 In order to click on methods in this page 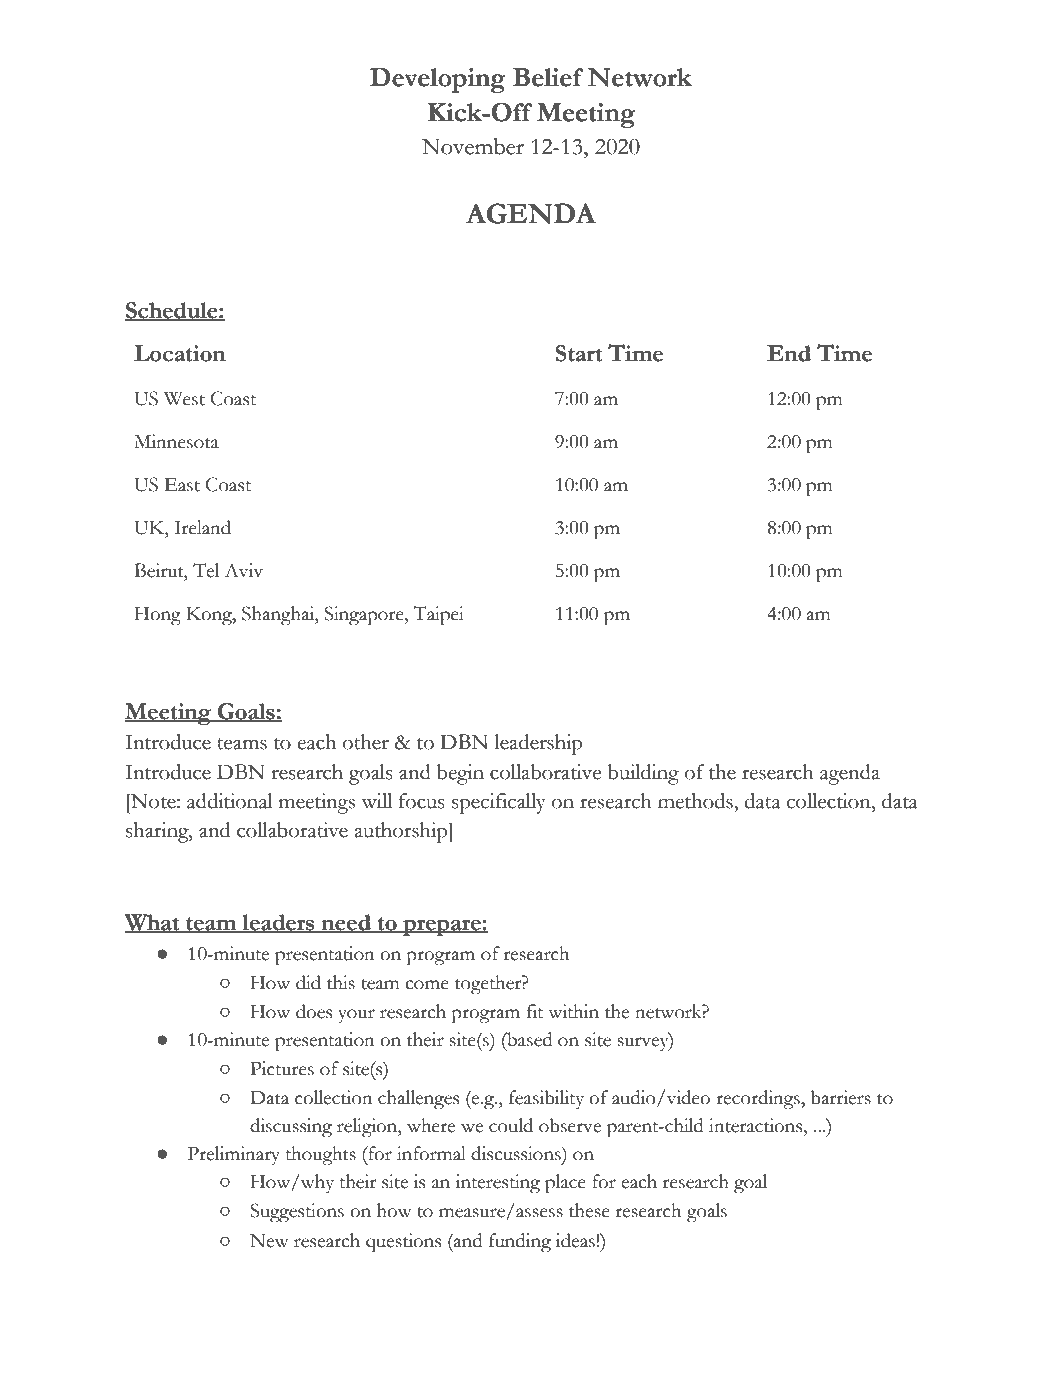, I will do `click(696, 801)`.
